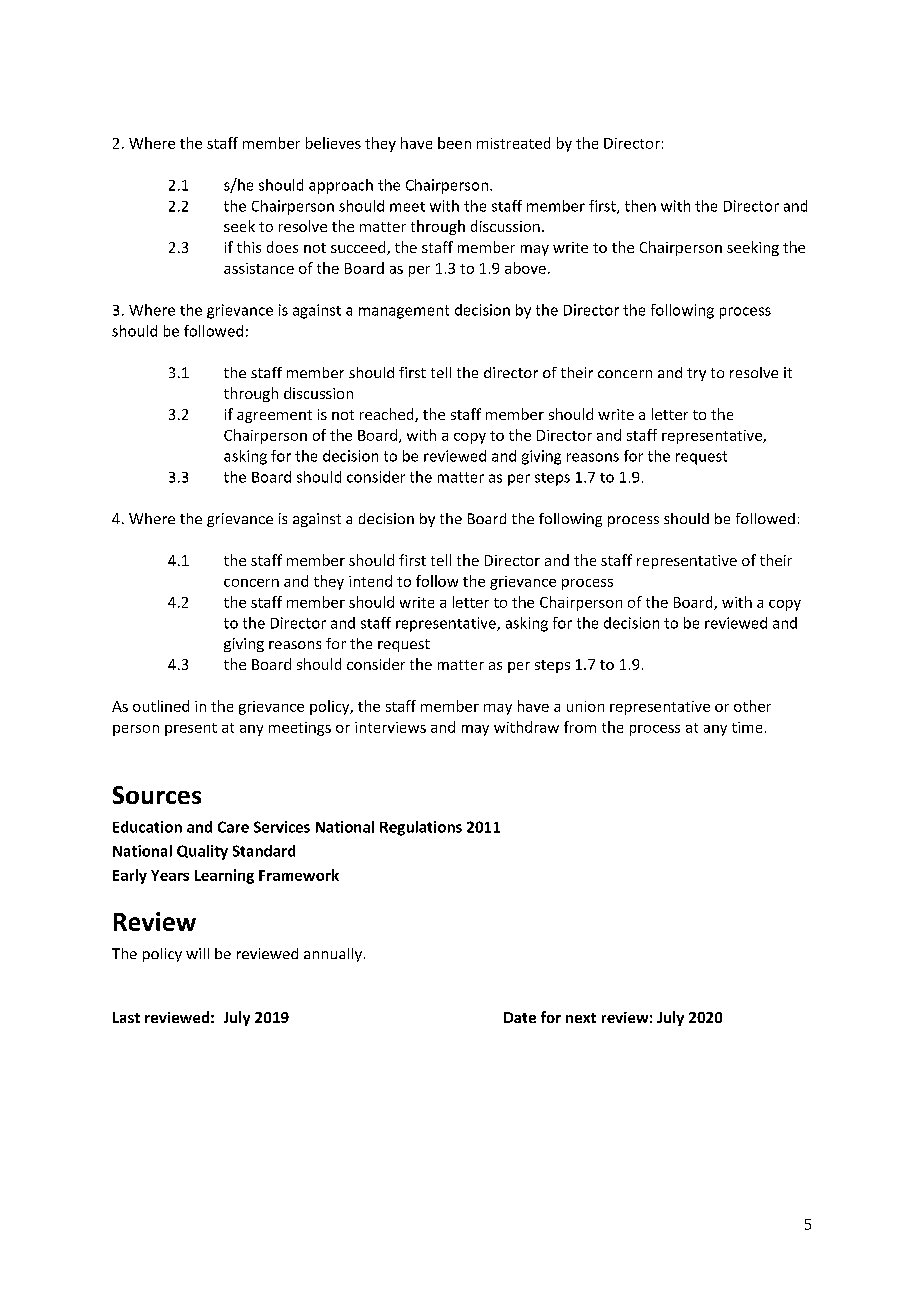  Describe the element at coordinates (747, 727) in the screenshot. I see `time` at that location.
